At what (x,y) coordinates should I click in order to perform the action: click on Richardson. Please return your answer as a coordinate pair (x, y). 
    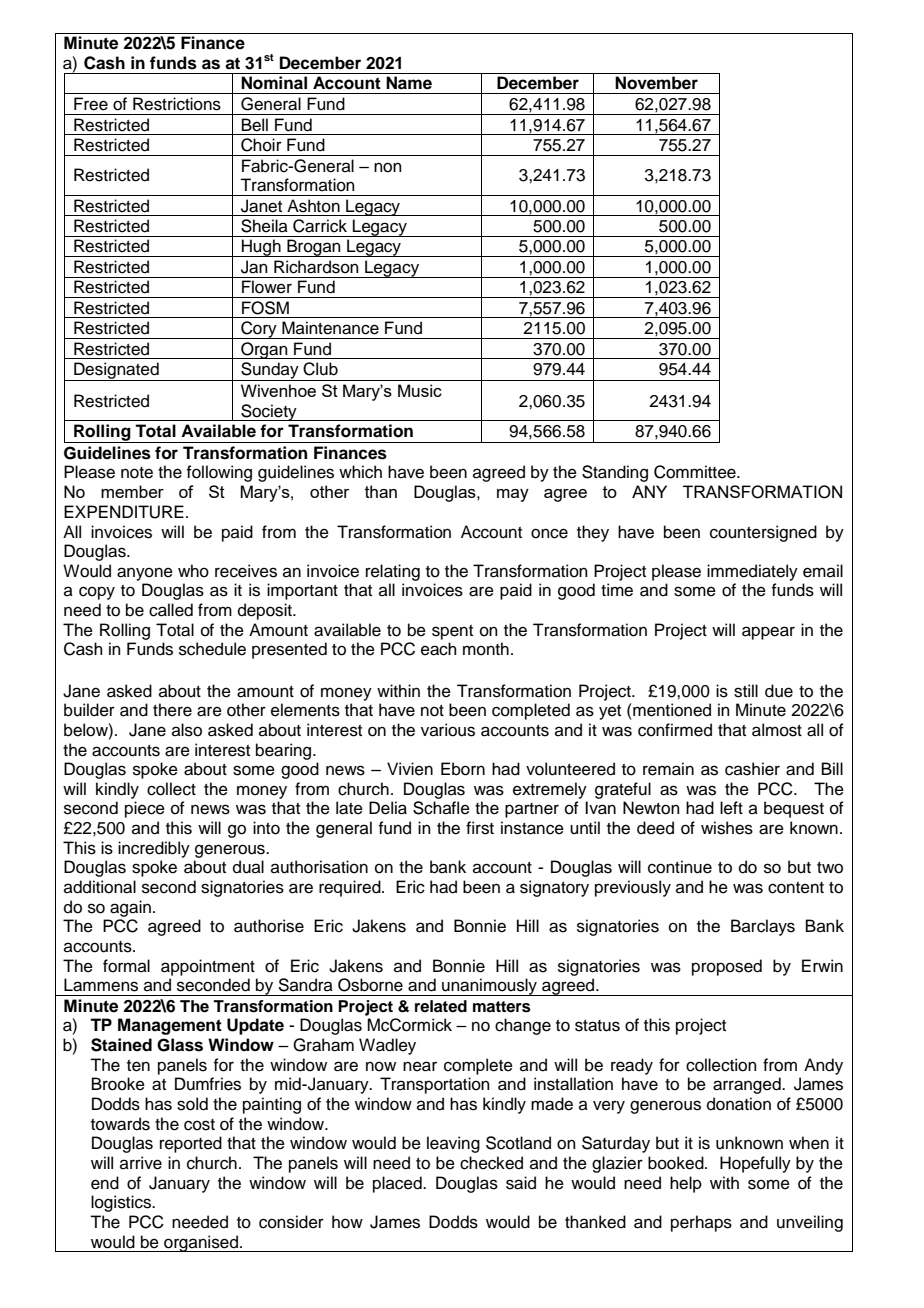
    Looking at the image, I should click on (316, 267).
